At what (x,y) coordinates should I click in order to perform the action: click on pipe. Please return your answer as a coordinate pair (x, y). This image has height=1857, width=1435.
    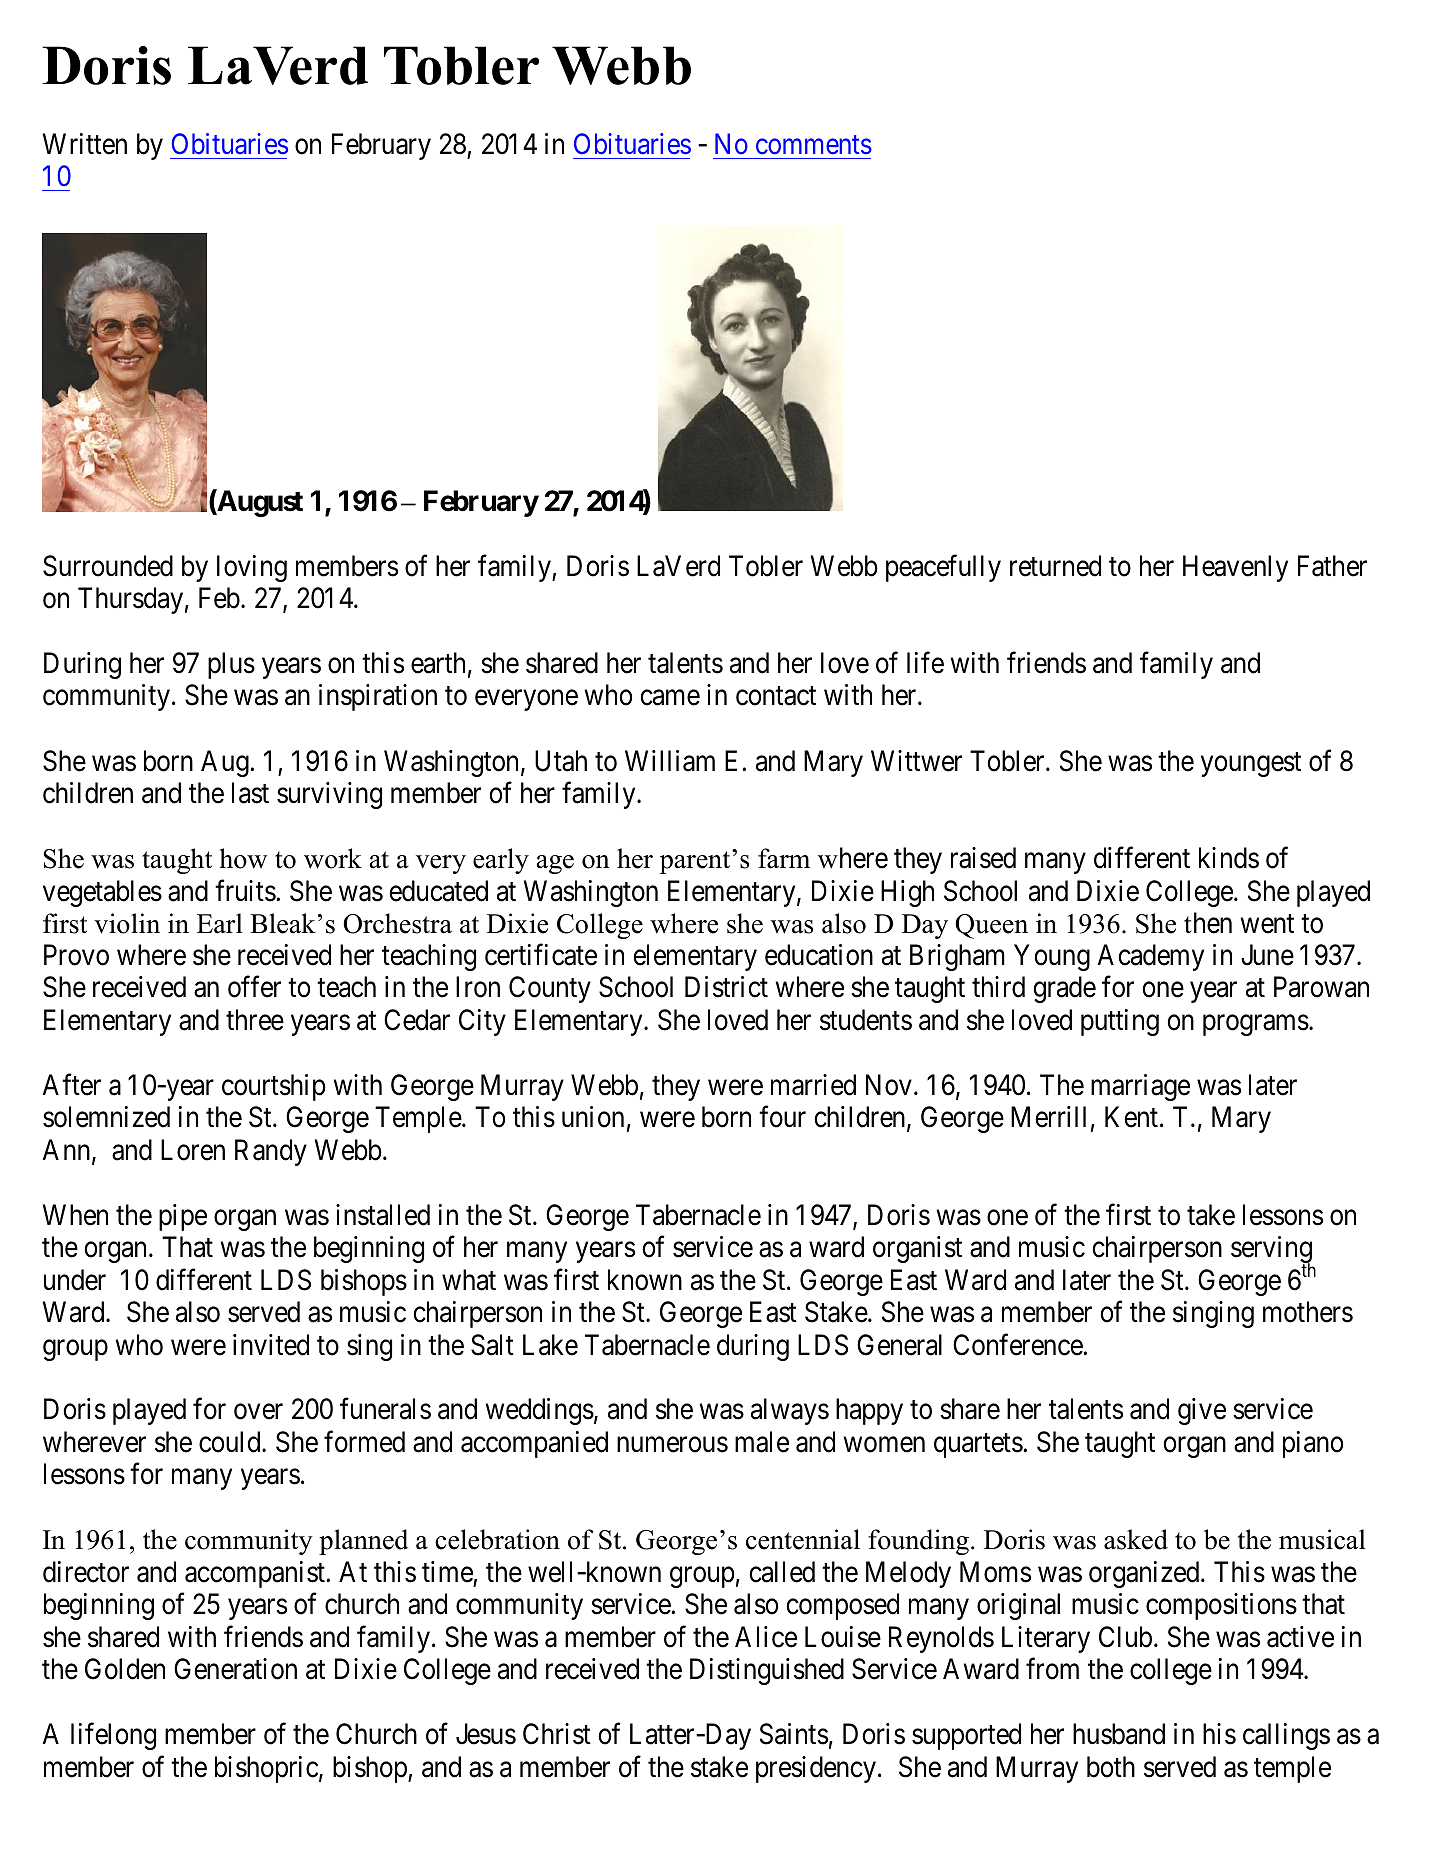
    Looking at the image, I should click on (183, 1217).
